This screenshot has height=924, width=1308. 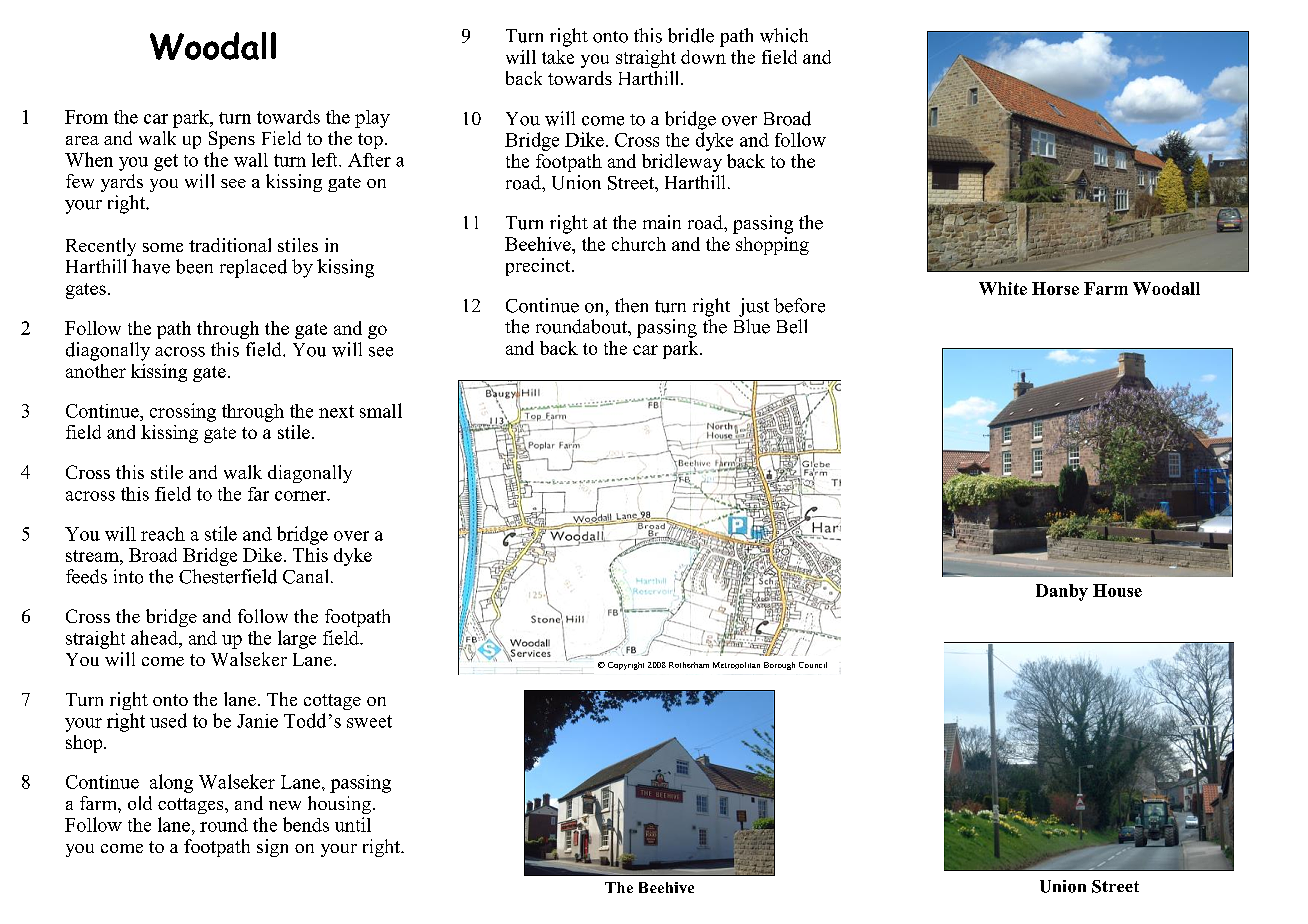 I want to click on until, so click(x=353, y=824).
